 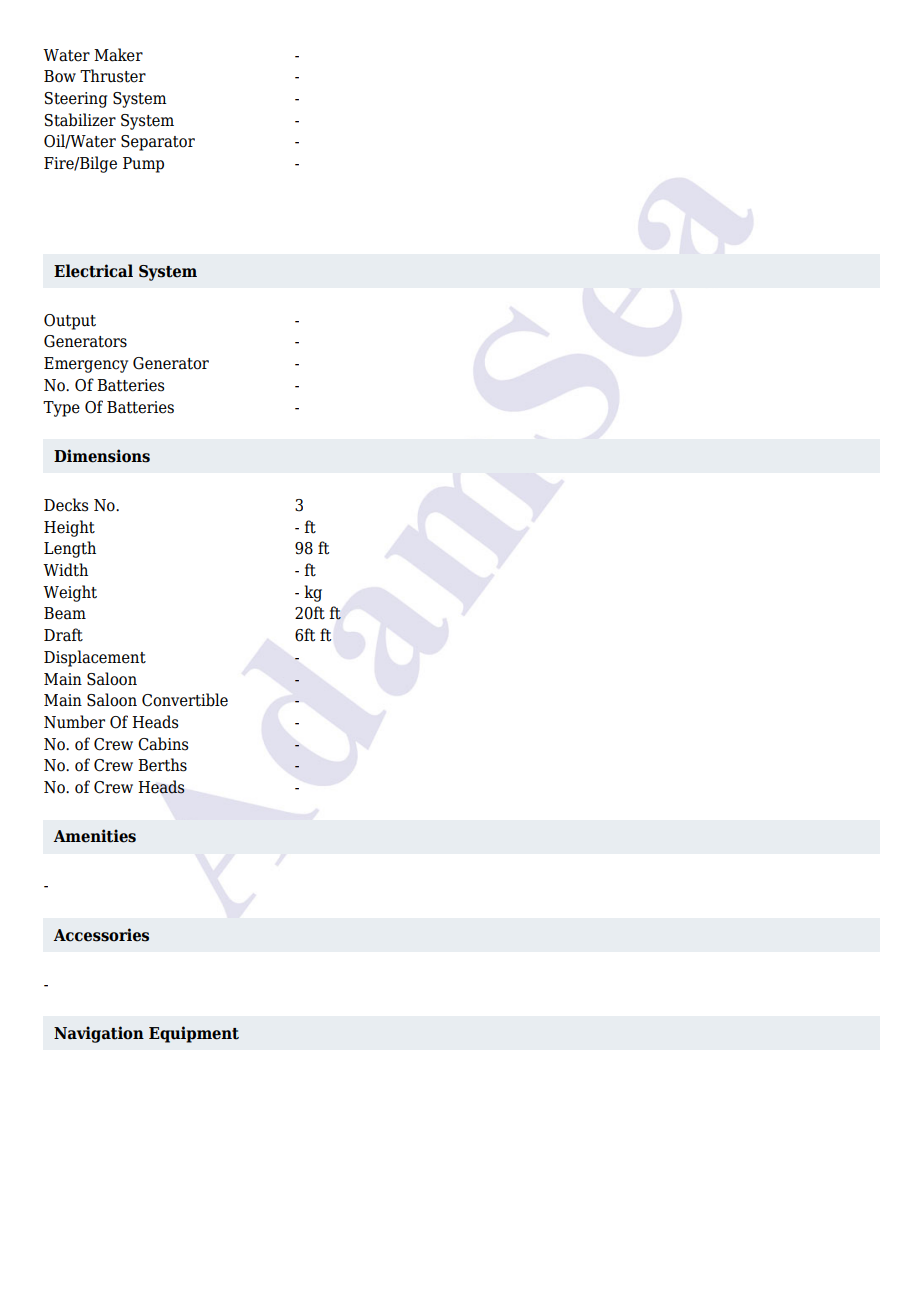 I want to click on Pump, so click(x=143, y=165).
